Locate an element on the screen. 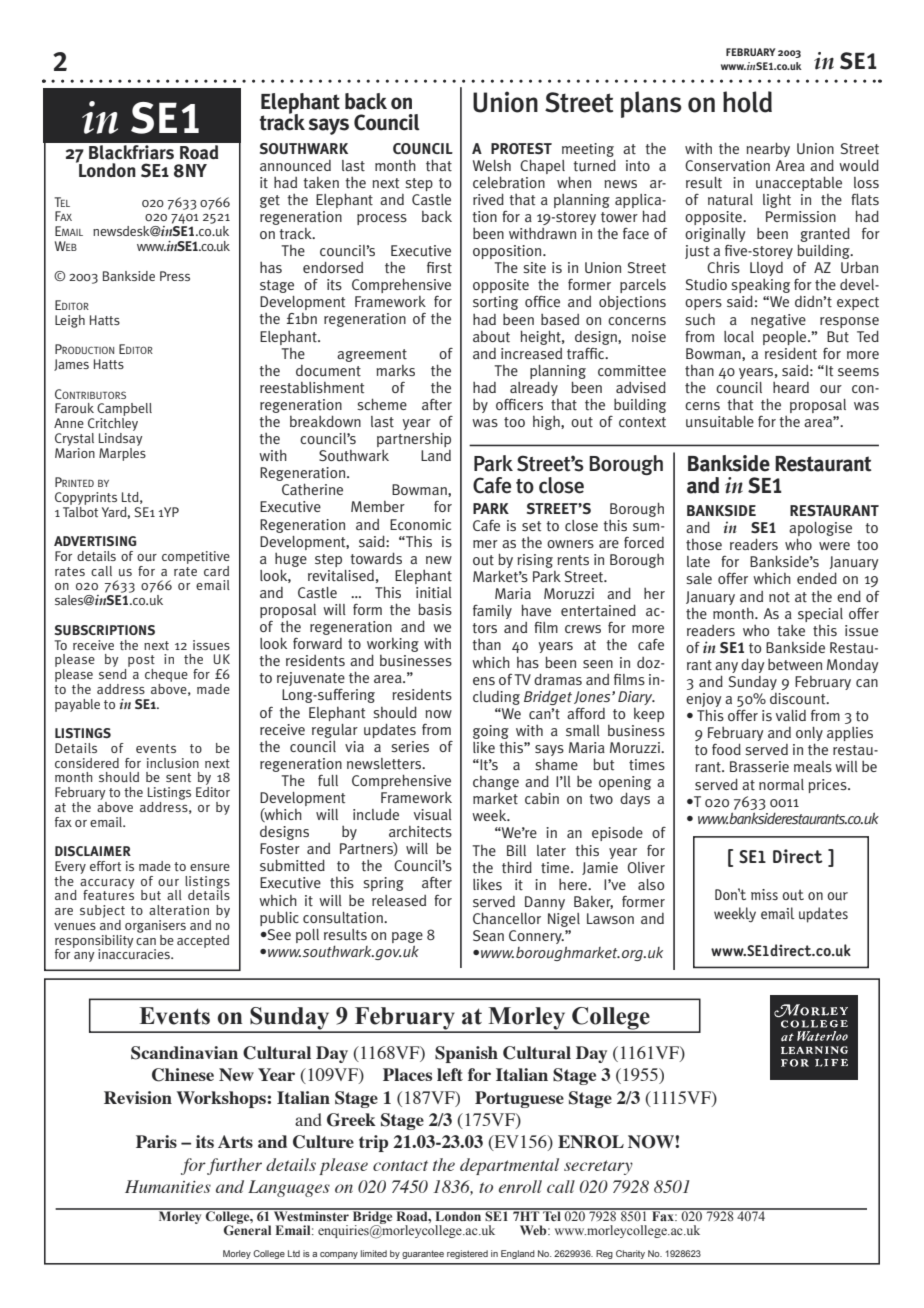 The height and width of the screenshot is (1308, 924). announced is located at coordinates (295, 166).
